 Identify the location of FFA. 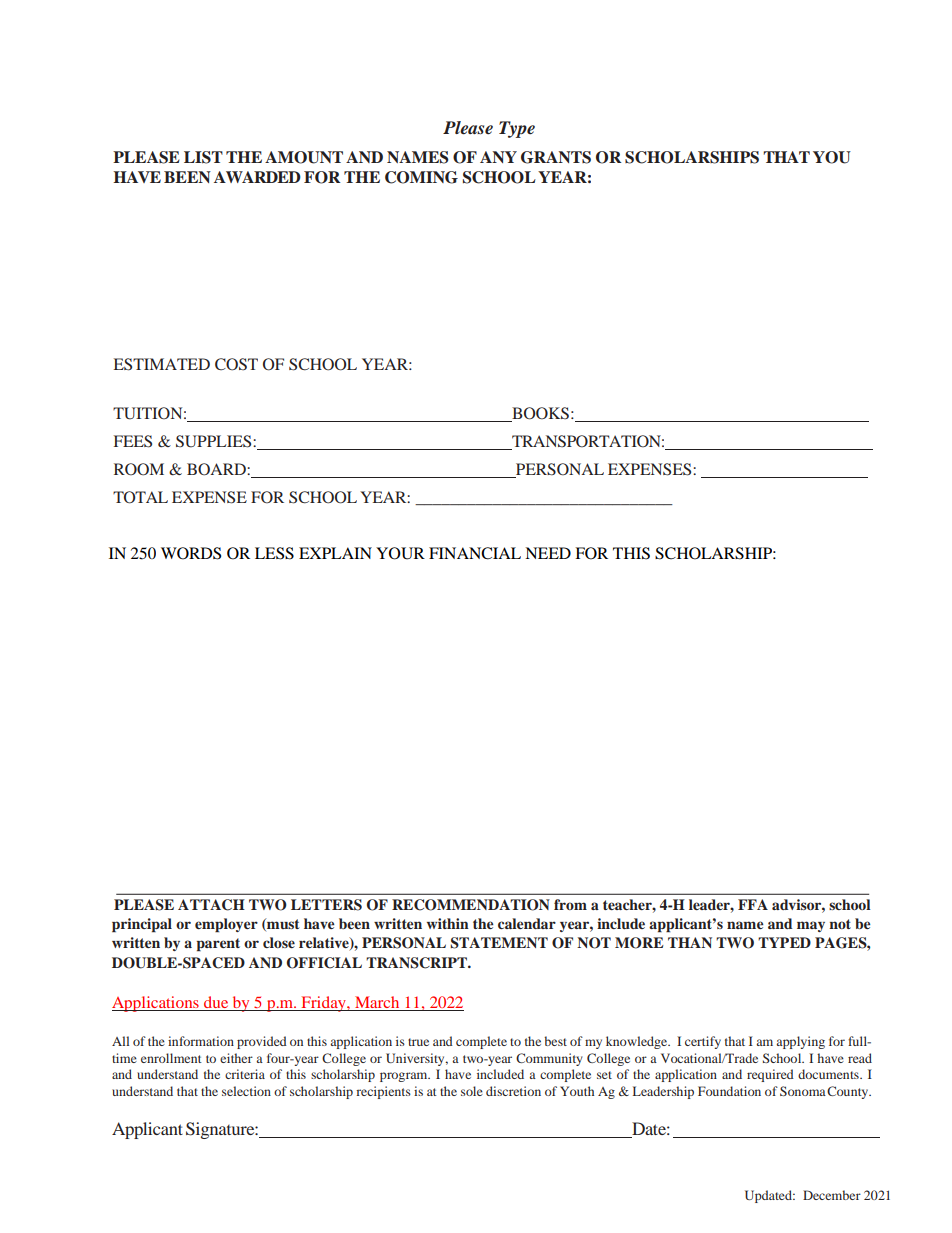
(753, 904).
